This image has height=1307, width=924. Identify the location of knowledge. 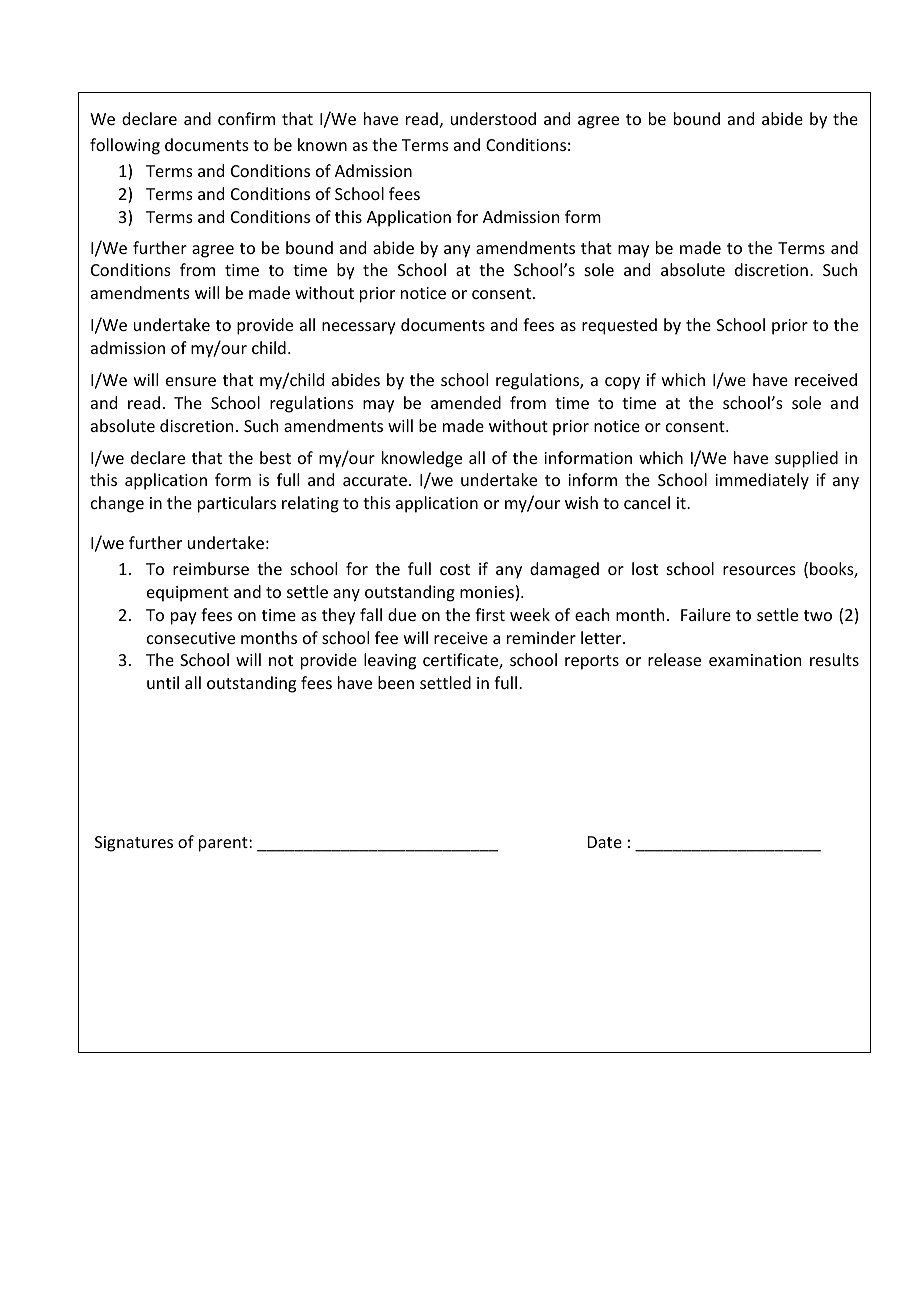
(422, 459).
